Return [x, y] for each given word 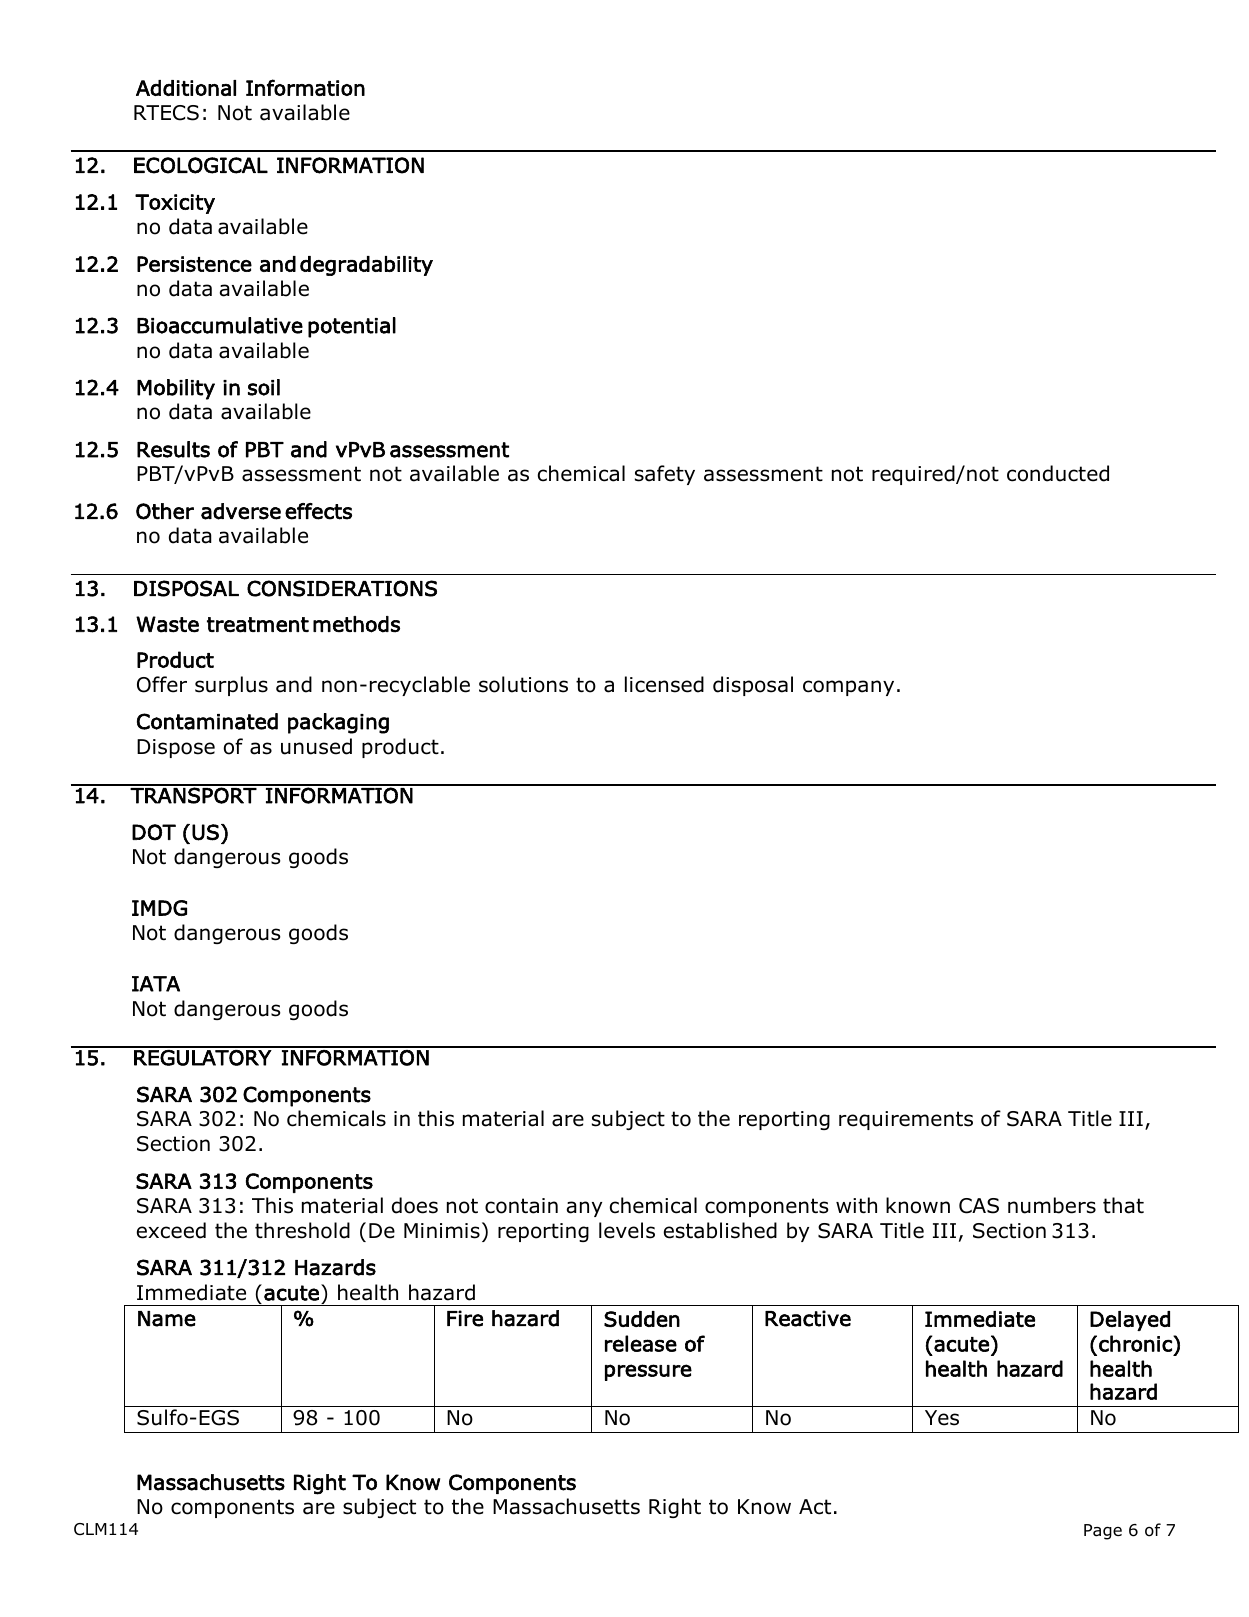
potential [352, 327]
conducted [1058, 473]
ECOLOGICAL [201, 165]
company [848, 688]
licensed [664, 684]
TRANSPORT [194, 794]
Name [167, 1319]
